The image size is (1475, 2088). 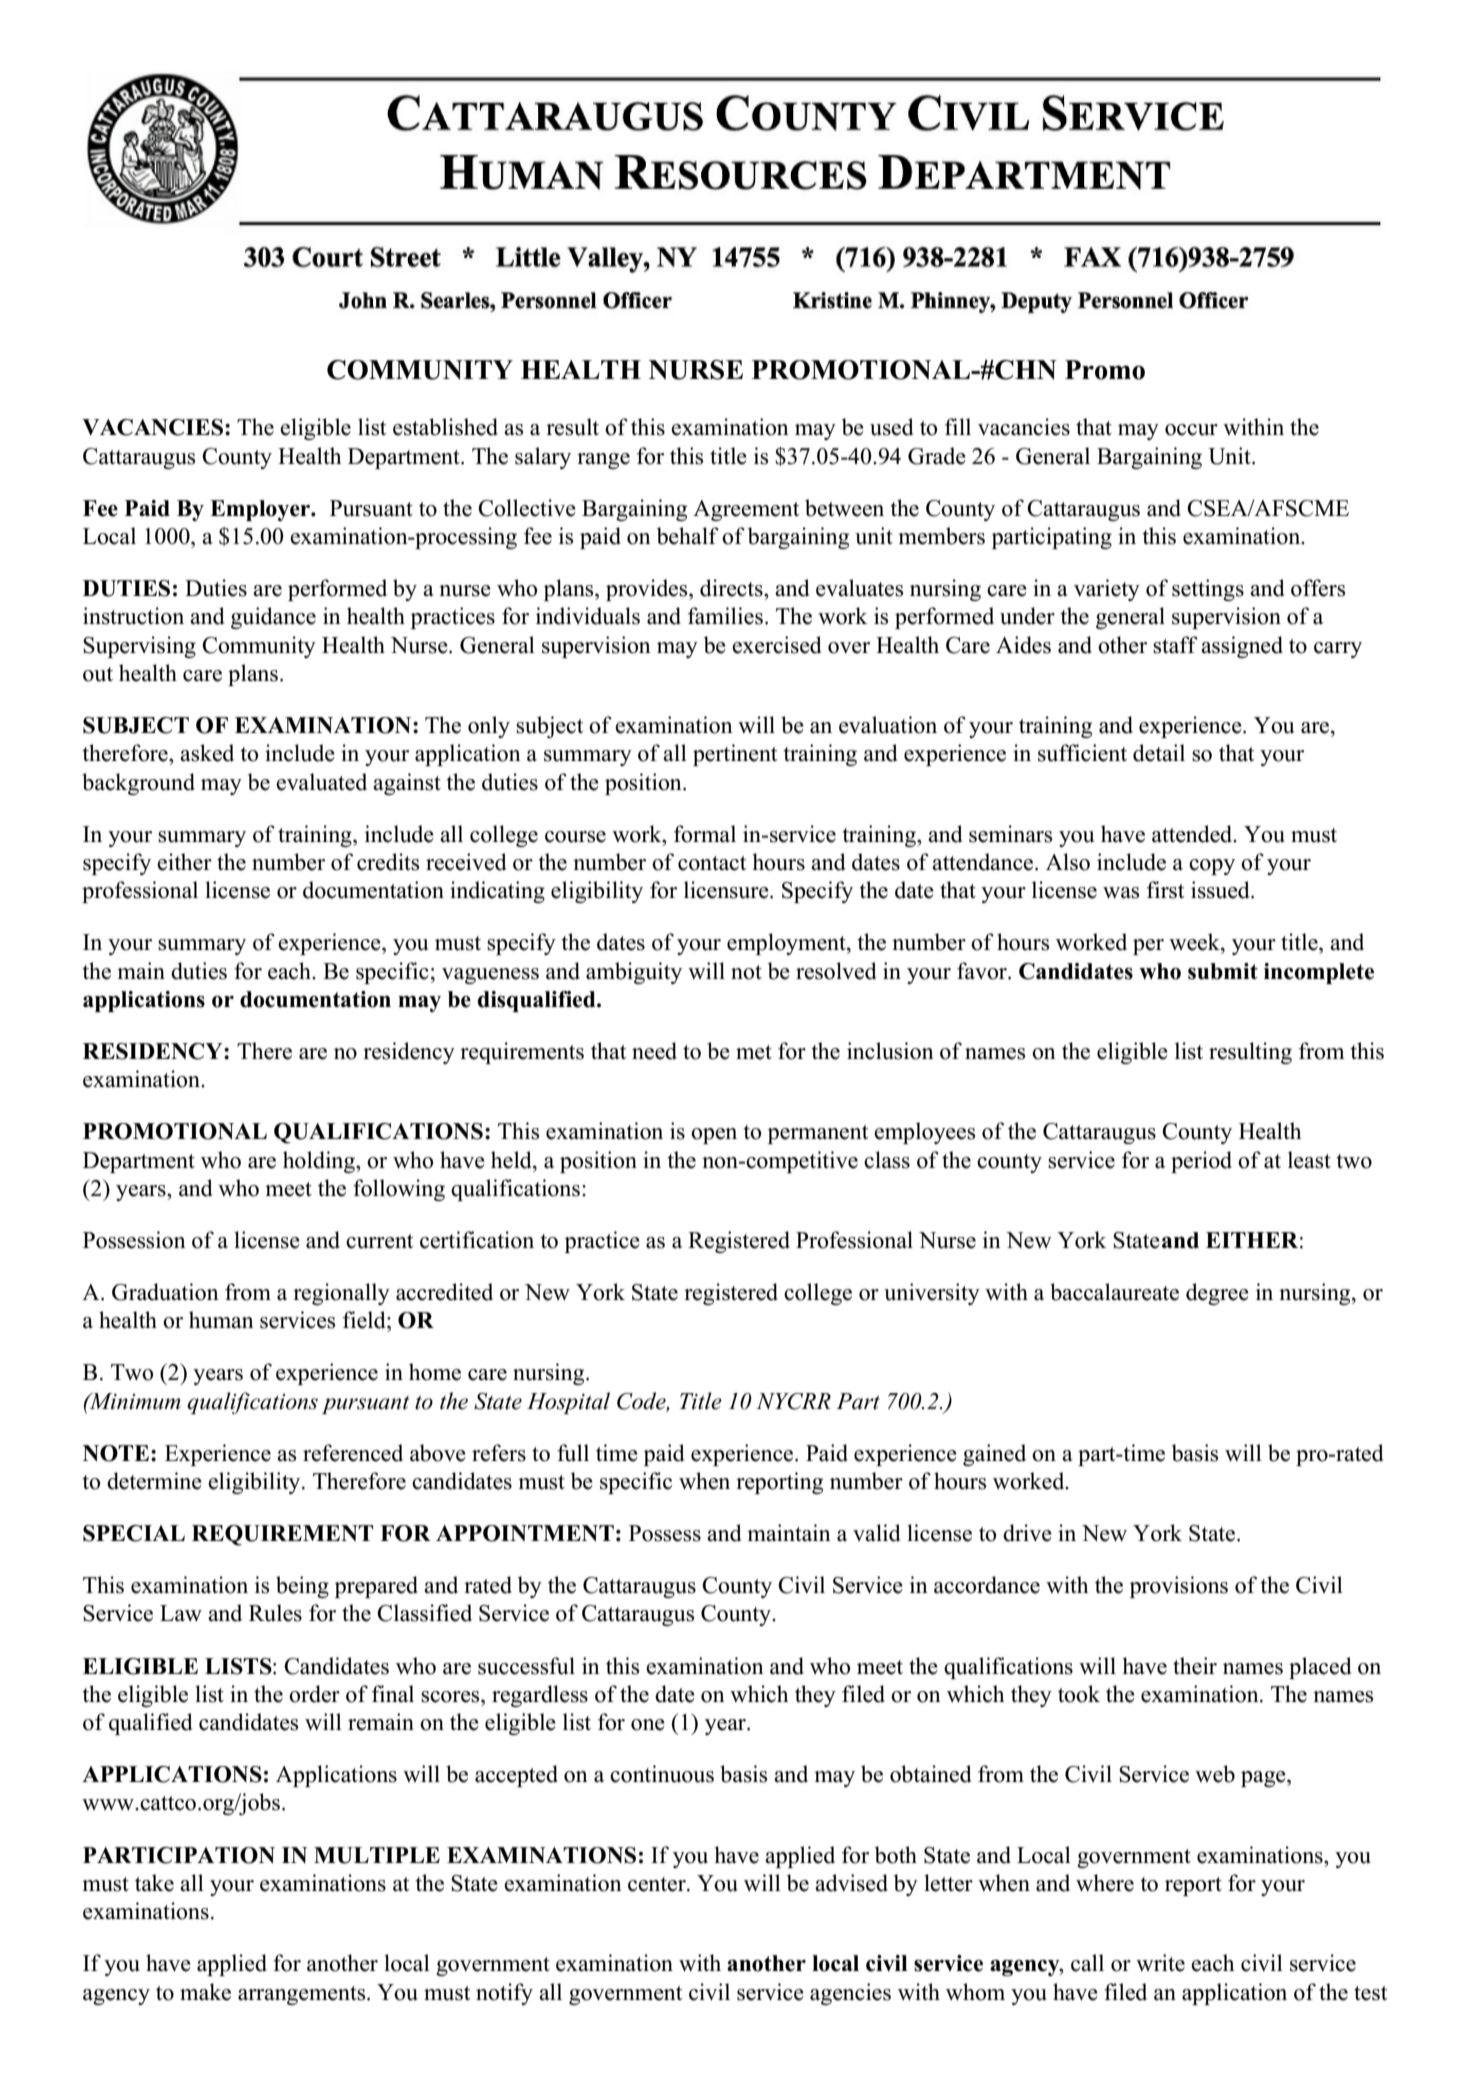 What do you see at coordinates (1223, 971) in the screenshot?
I see `submit` at bounding box center [1223, 971].
